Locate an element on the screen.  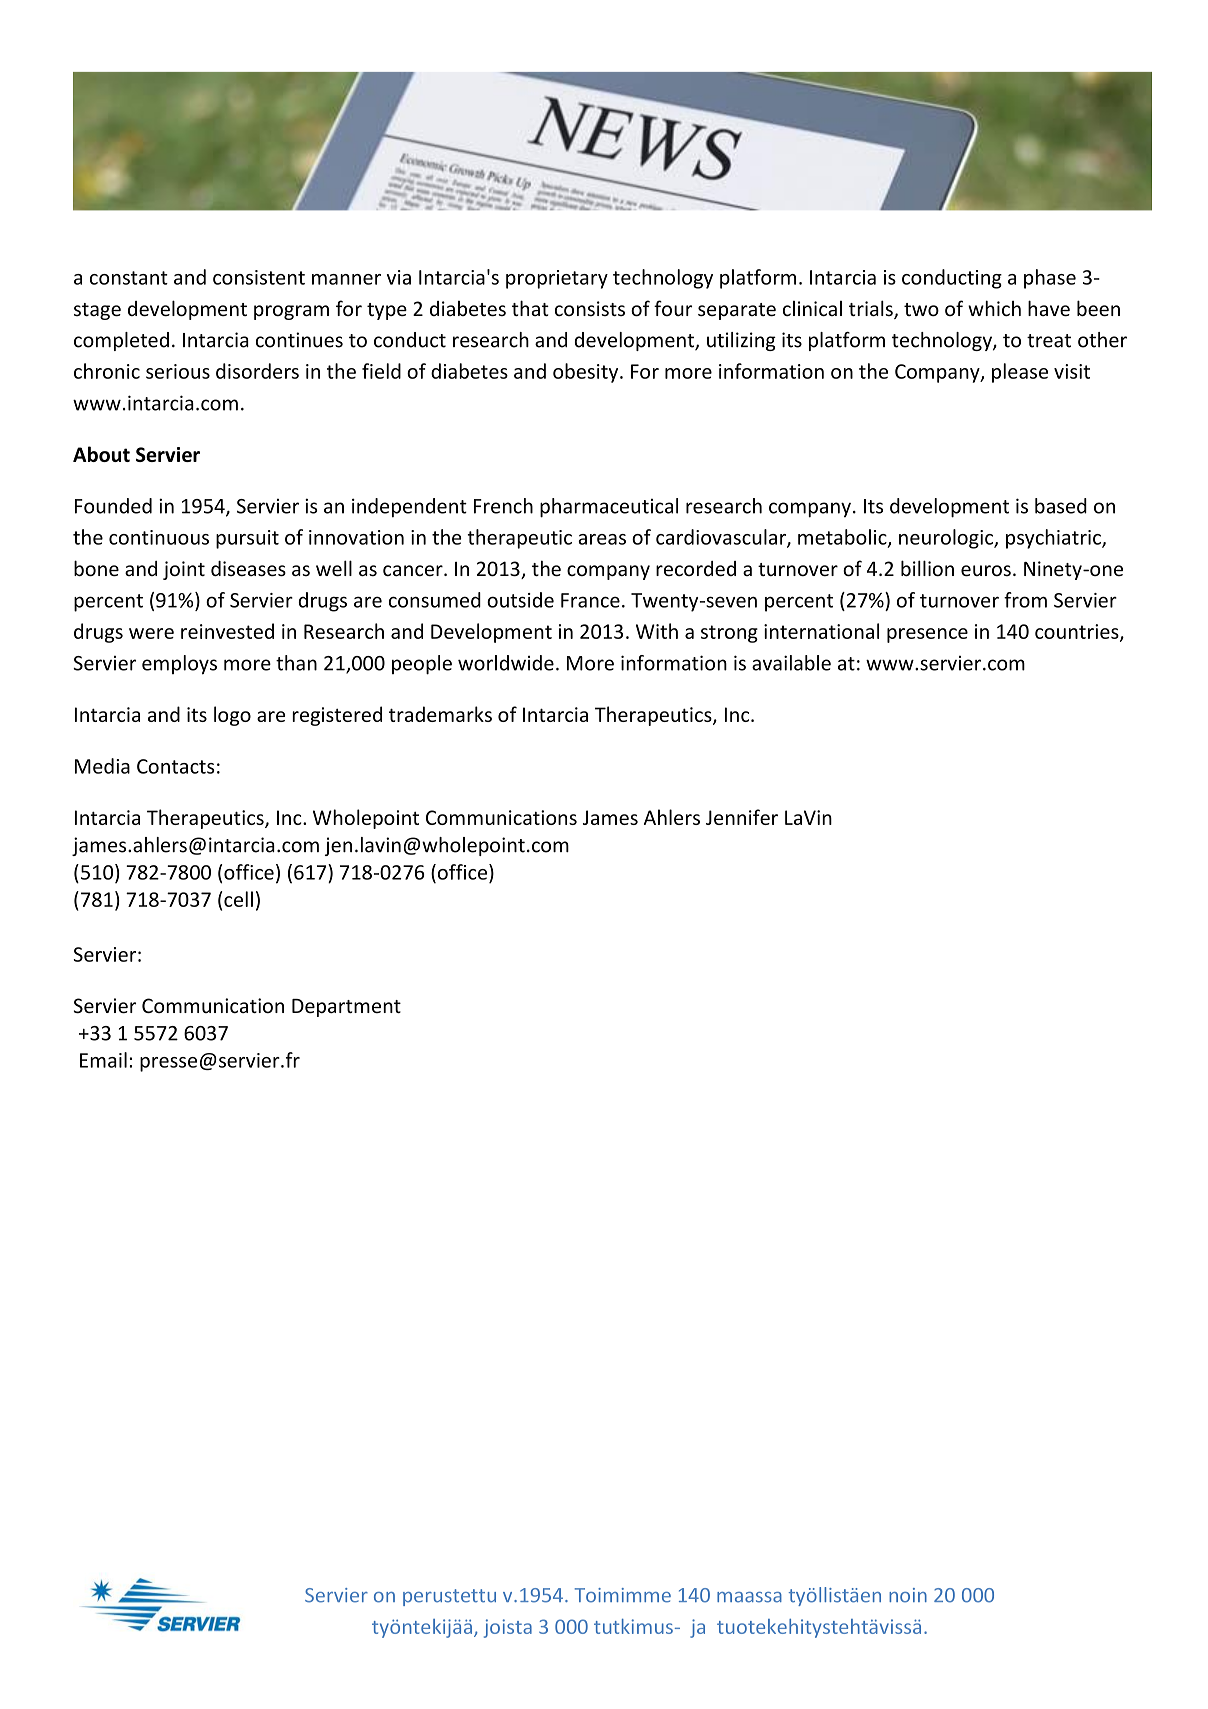
Department is located at coordinates (346, 1008).
